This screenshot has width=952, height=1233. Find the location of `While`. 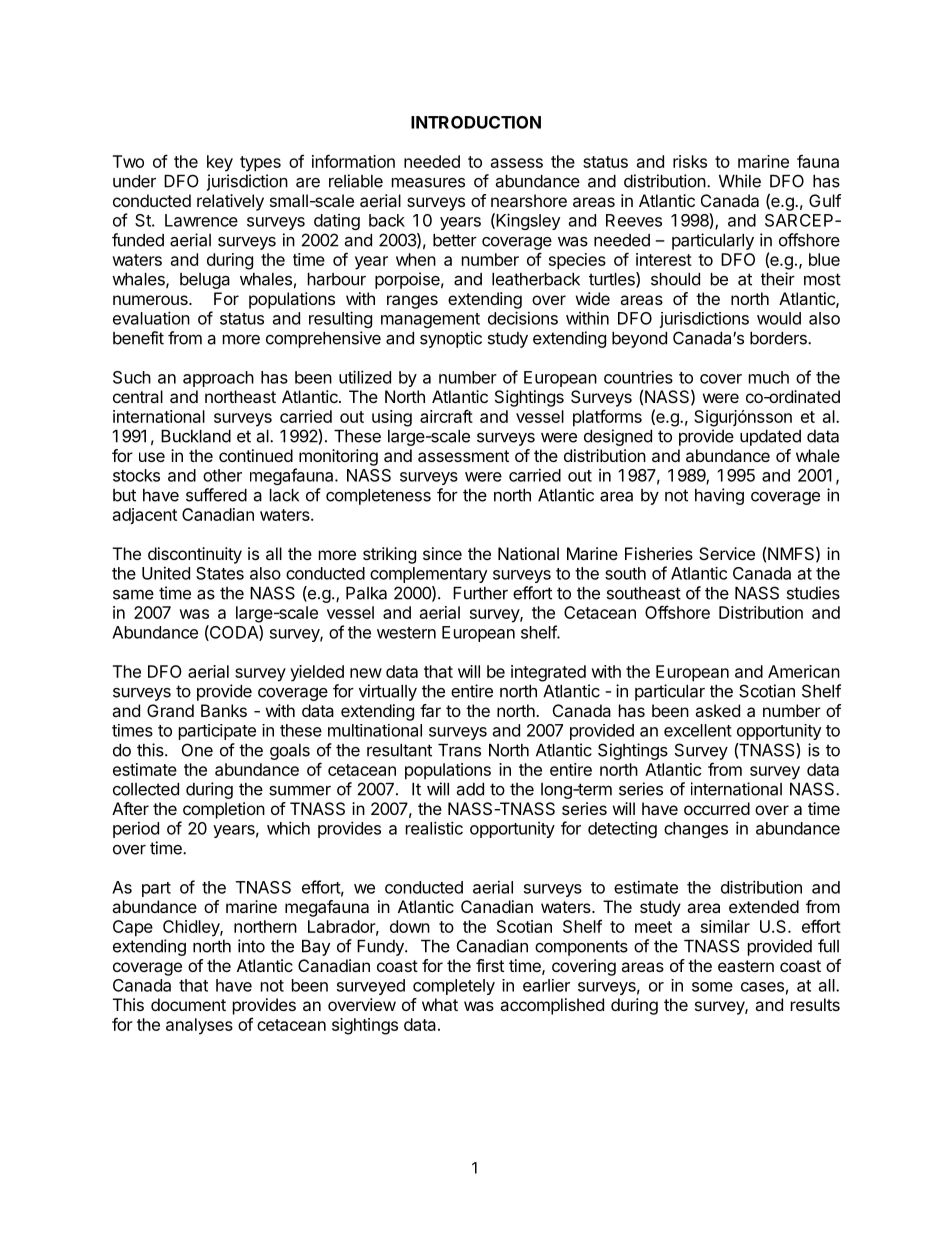

While is located at coordinates (740, 181).
